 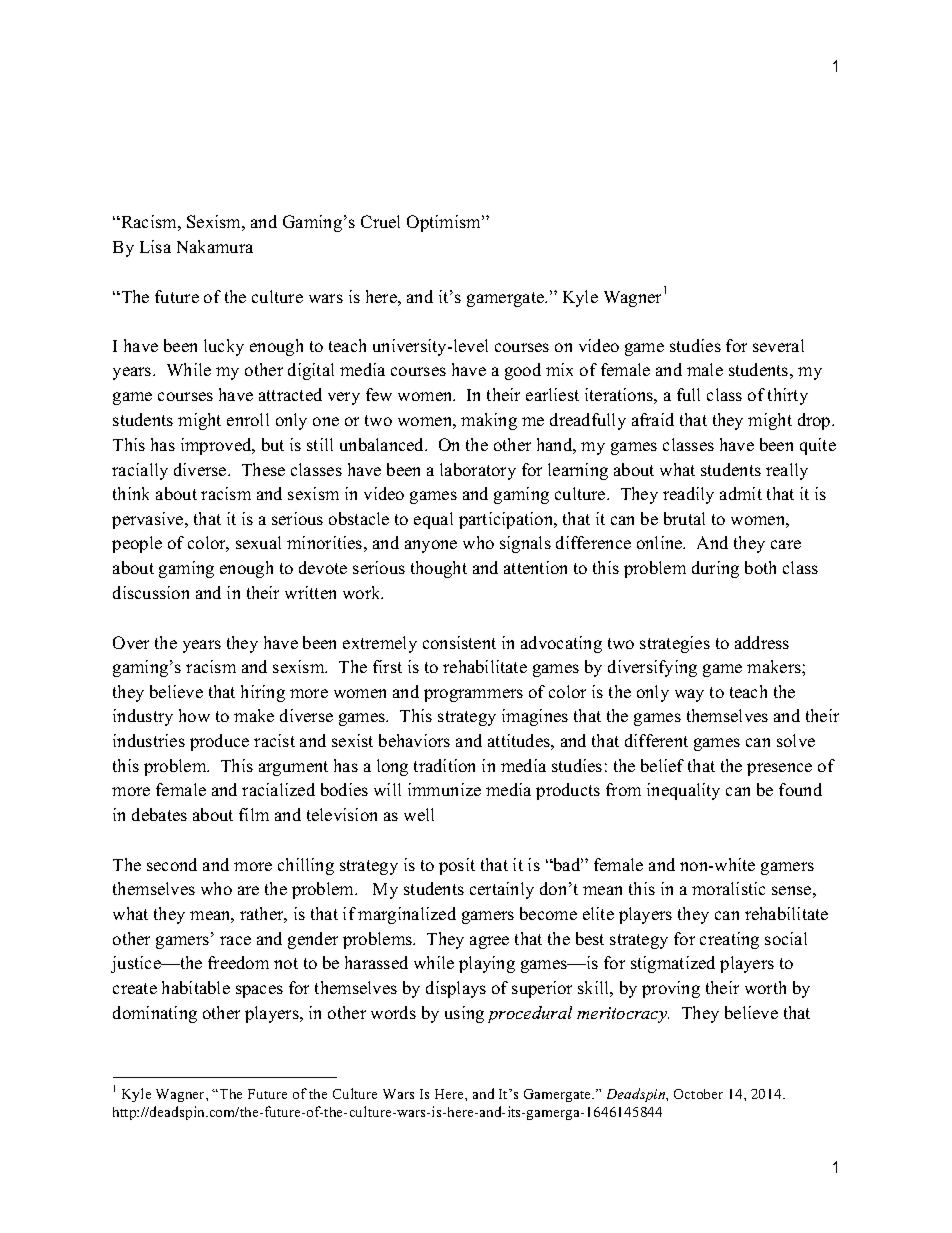 I want to click on several, so click(x=778, y=345).
